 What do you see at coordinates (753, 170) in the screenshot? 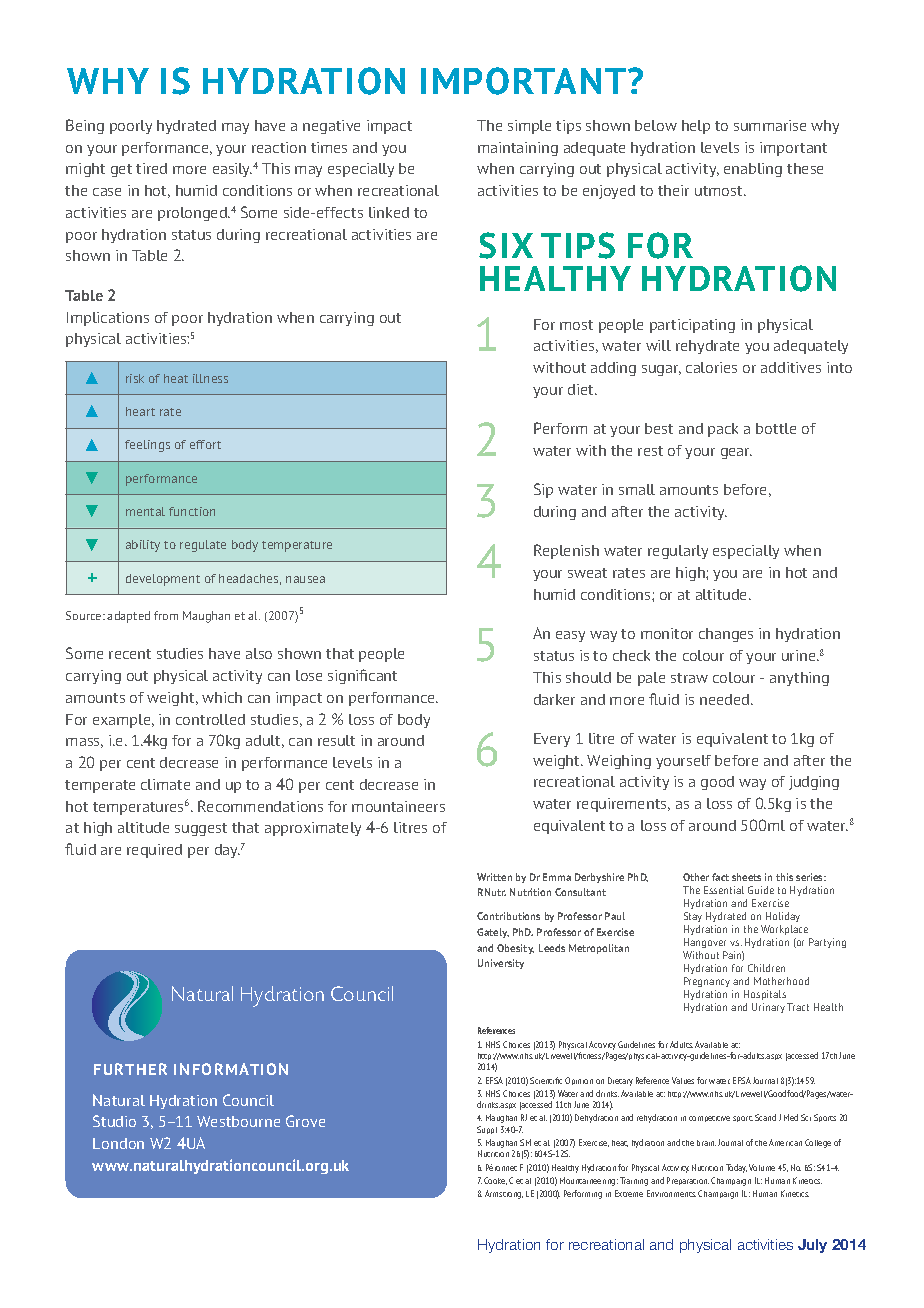
I see `enabling` at bounding box center [753, 170].
